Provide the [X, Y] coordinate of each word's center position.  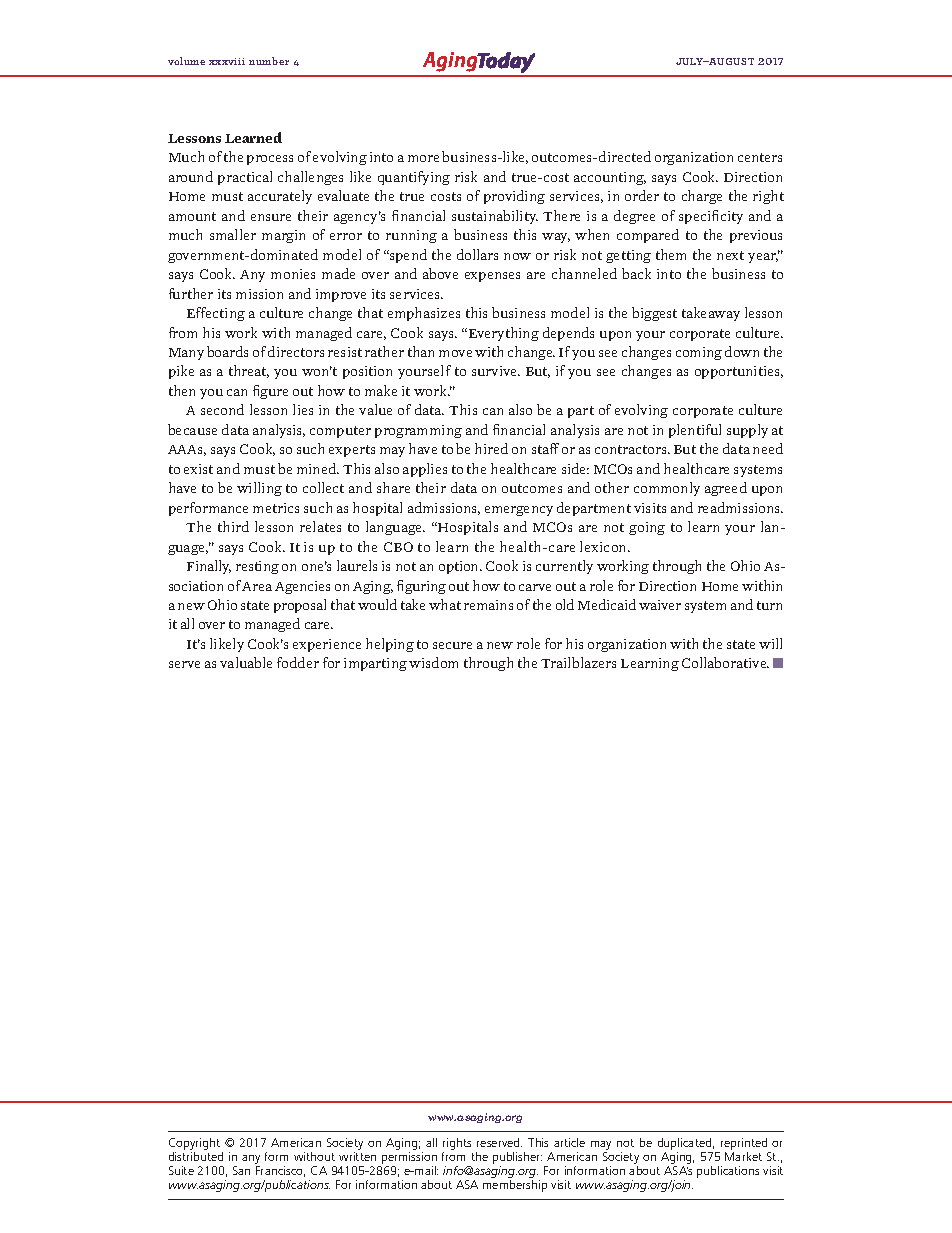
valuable [246, 662]
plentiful [695, 431]
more [423, 158]
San [241, 1170]
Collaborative [725, 662]
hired [491, 448]
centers [760, 157]
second [222, 409]
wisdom [433, 662]
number [269, 61]
